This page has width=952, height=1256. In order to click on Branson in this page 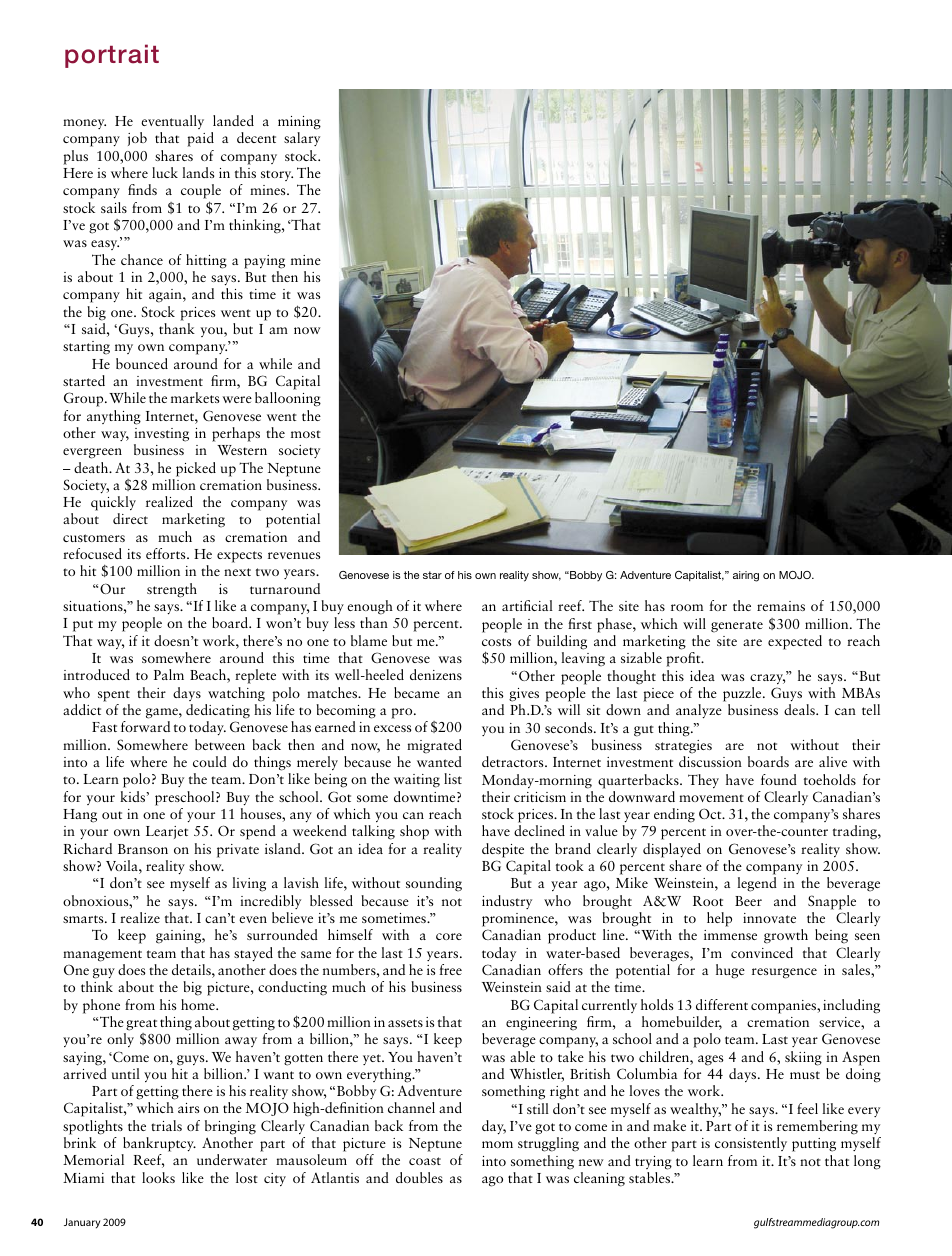, I will do `click(143, 849)`.
